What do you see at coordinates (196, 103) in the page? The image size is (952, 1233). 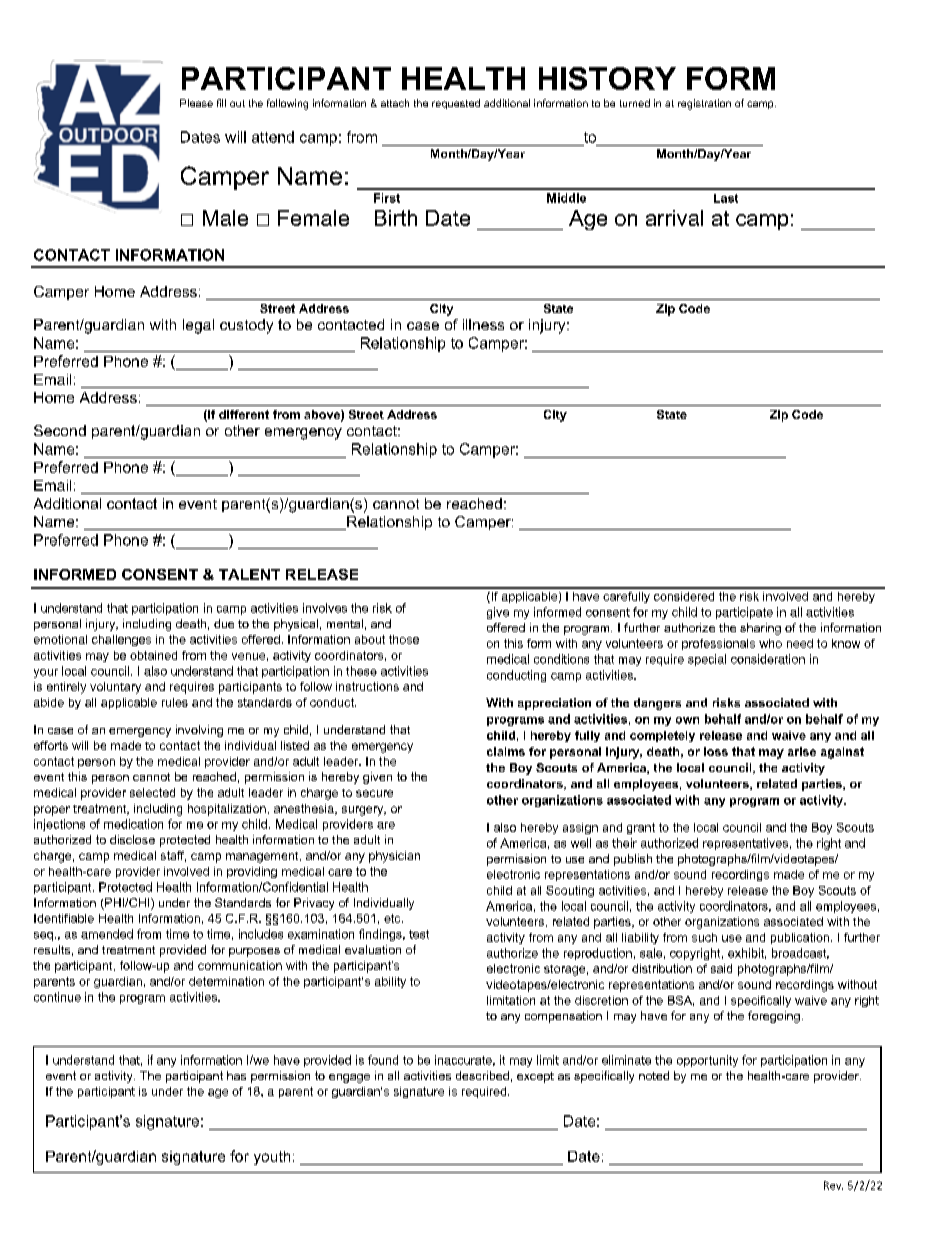 I see `Please` at bounding box center [196, 103].
